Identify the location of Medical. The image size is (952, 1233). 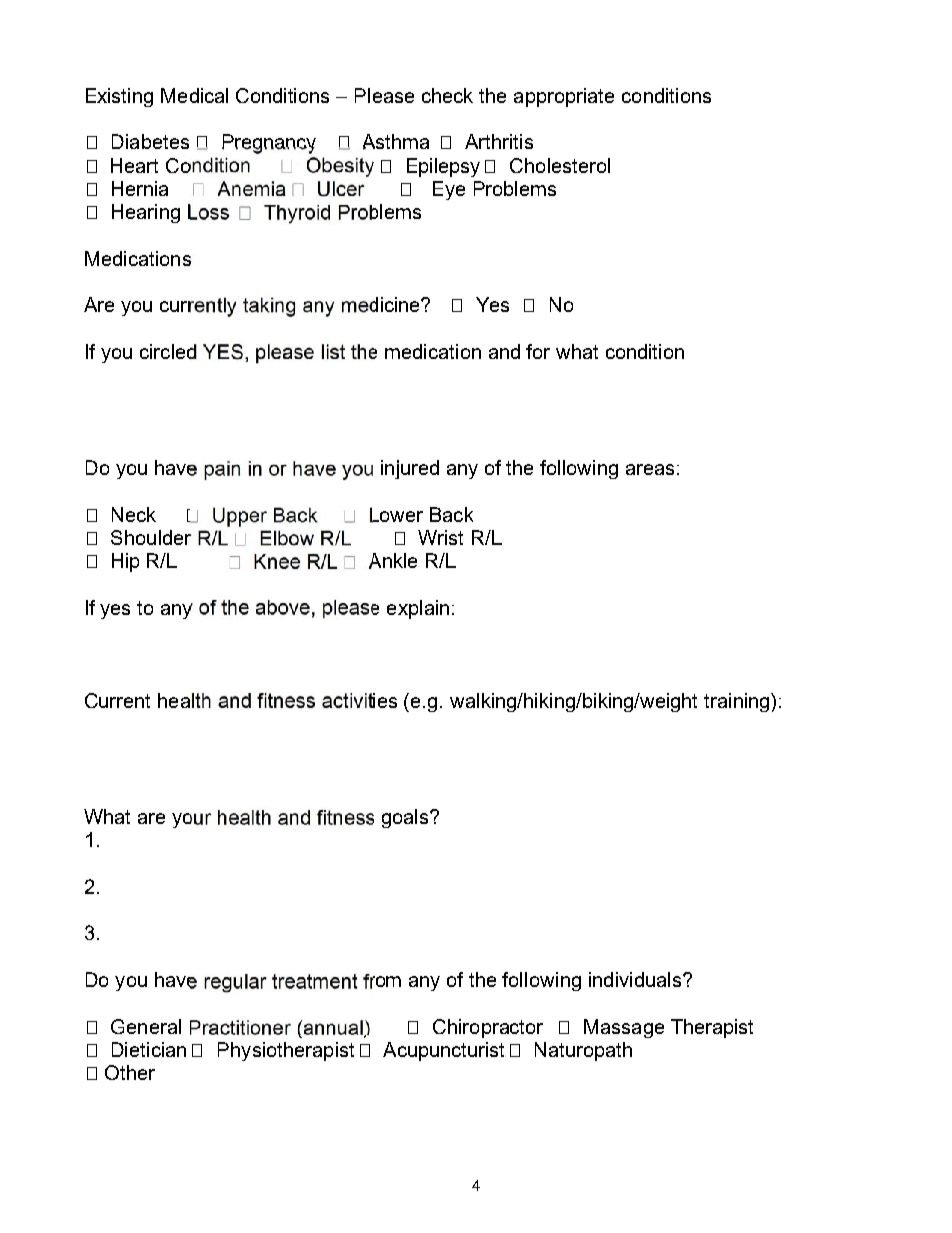
(194, 95).
